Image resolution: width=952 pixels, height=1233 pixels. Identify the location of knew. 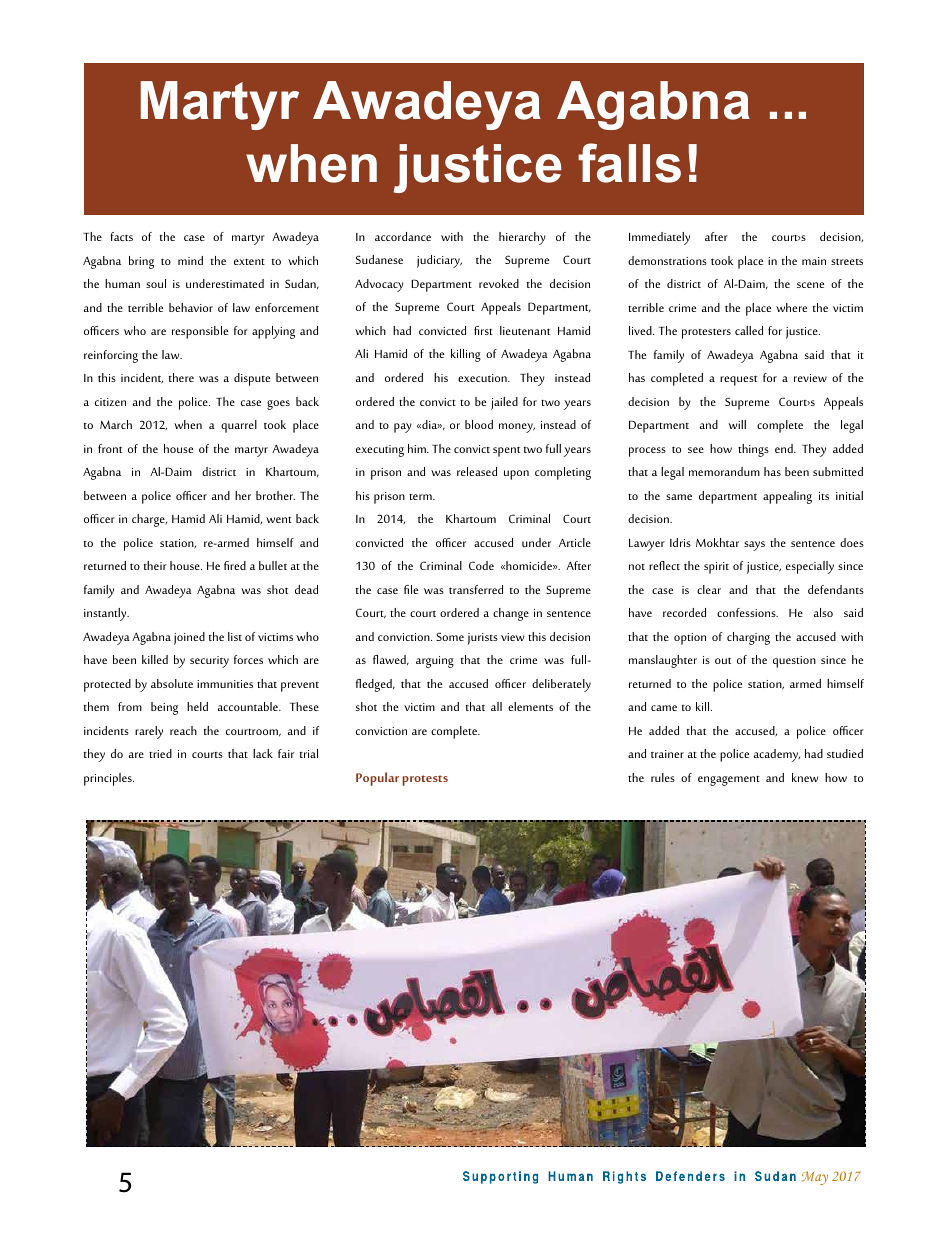
(805, 777).
